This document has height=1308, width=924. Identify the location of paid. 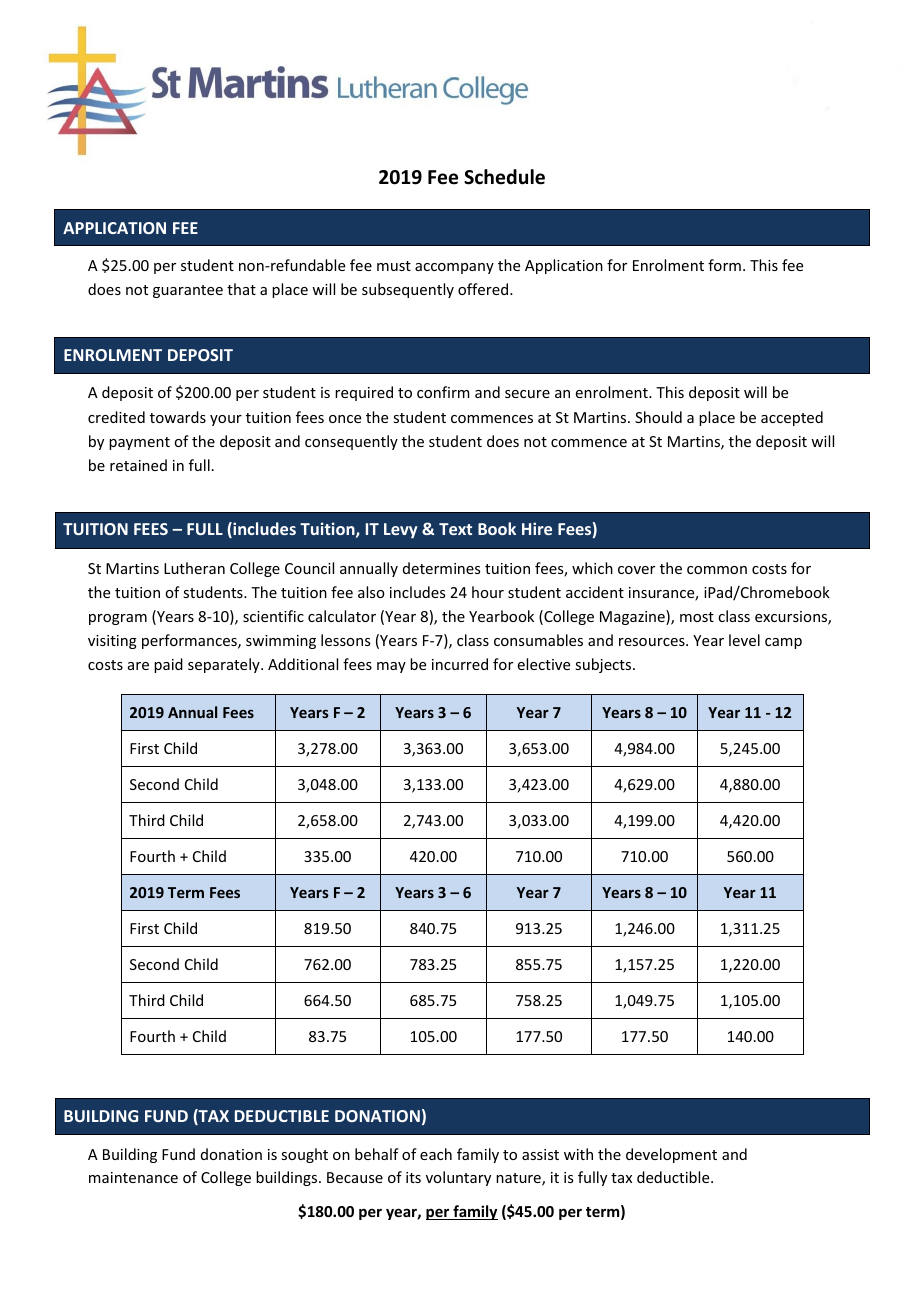
(168, 665).
